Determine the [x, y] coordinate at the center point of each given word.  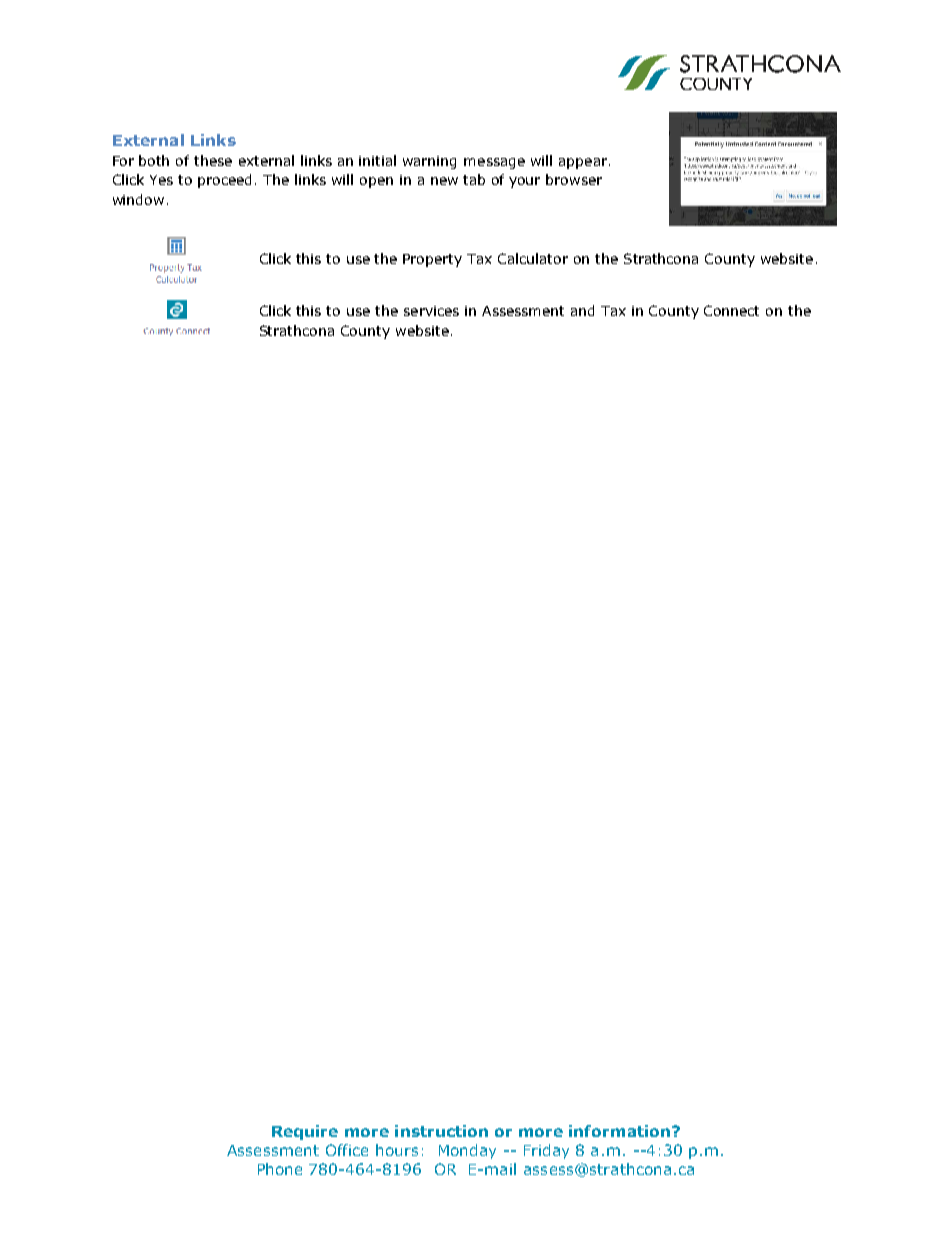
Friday [546, 1151]
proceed [224, 181]
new [444, 181]
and [582, 310]
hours [397, 1150]
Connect [731, 310]
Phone [280, 1169]
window [138, 199]
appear [584, 163]
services [431, 311]
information [621, 1131]
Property [432, 260]
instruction [441, 1131]
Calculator [533, 258]
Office [347, 1150]
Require [305, 1132]
